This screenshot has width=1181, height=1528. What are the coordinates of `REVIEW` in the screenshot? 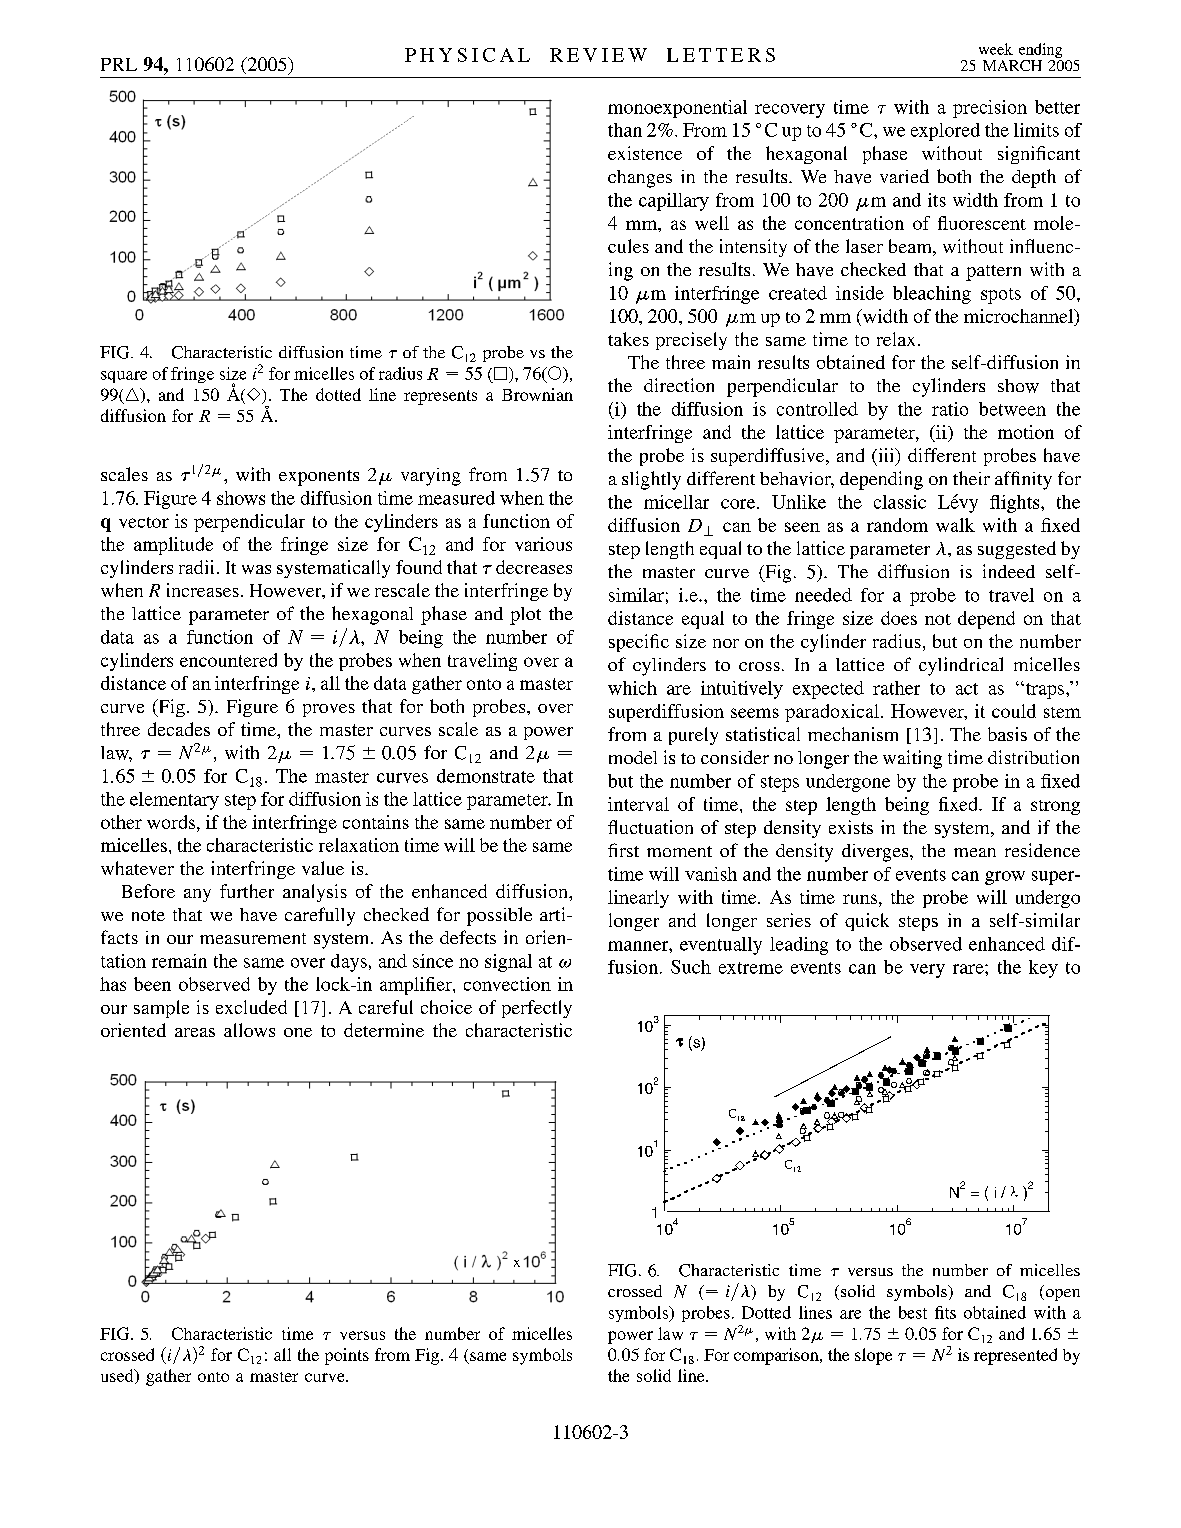 It's located at (598, 55).
